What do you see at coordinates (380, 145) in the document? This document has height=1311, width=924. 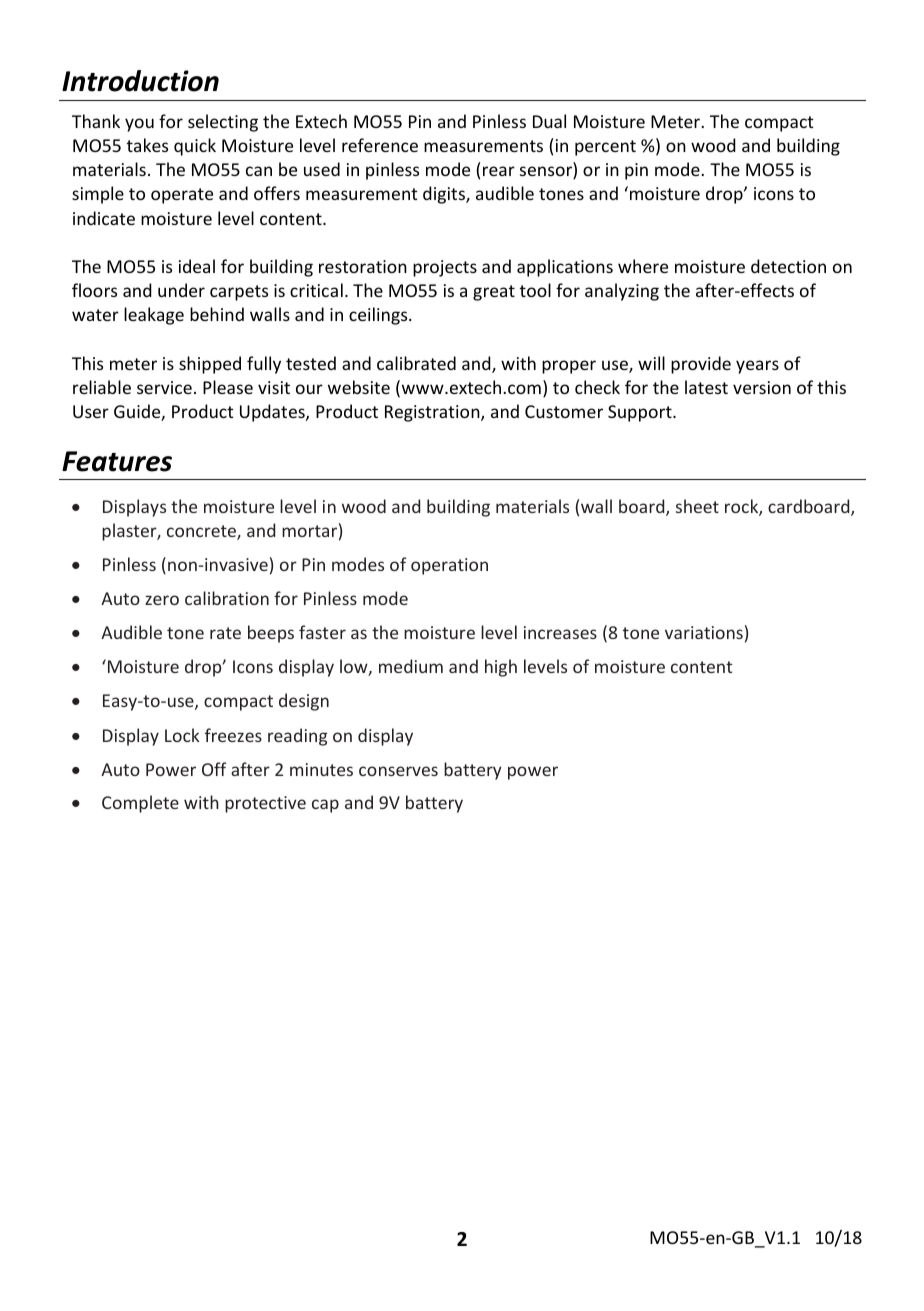 I see `reference` at bounding box center [380, 145].
